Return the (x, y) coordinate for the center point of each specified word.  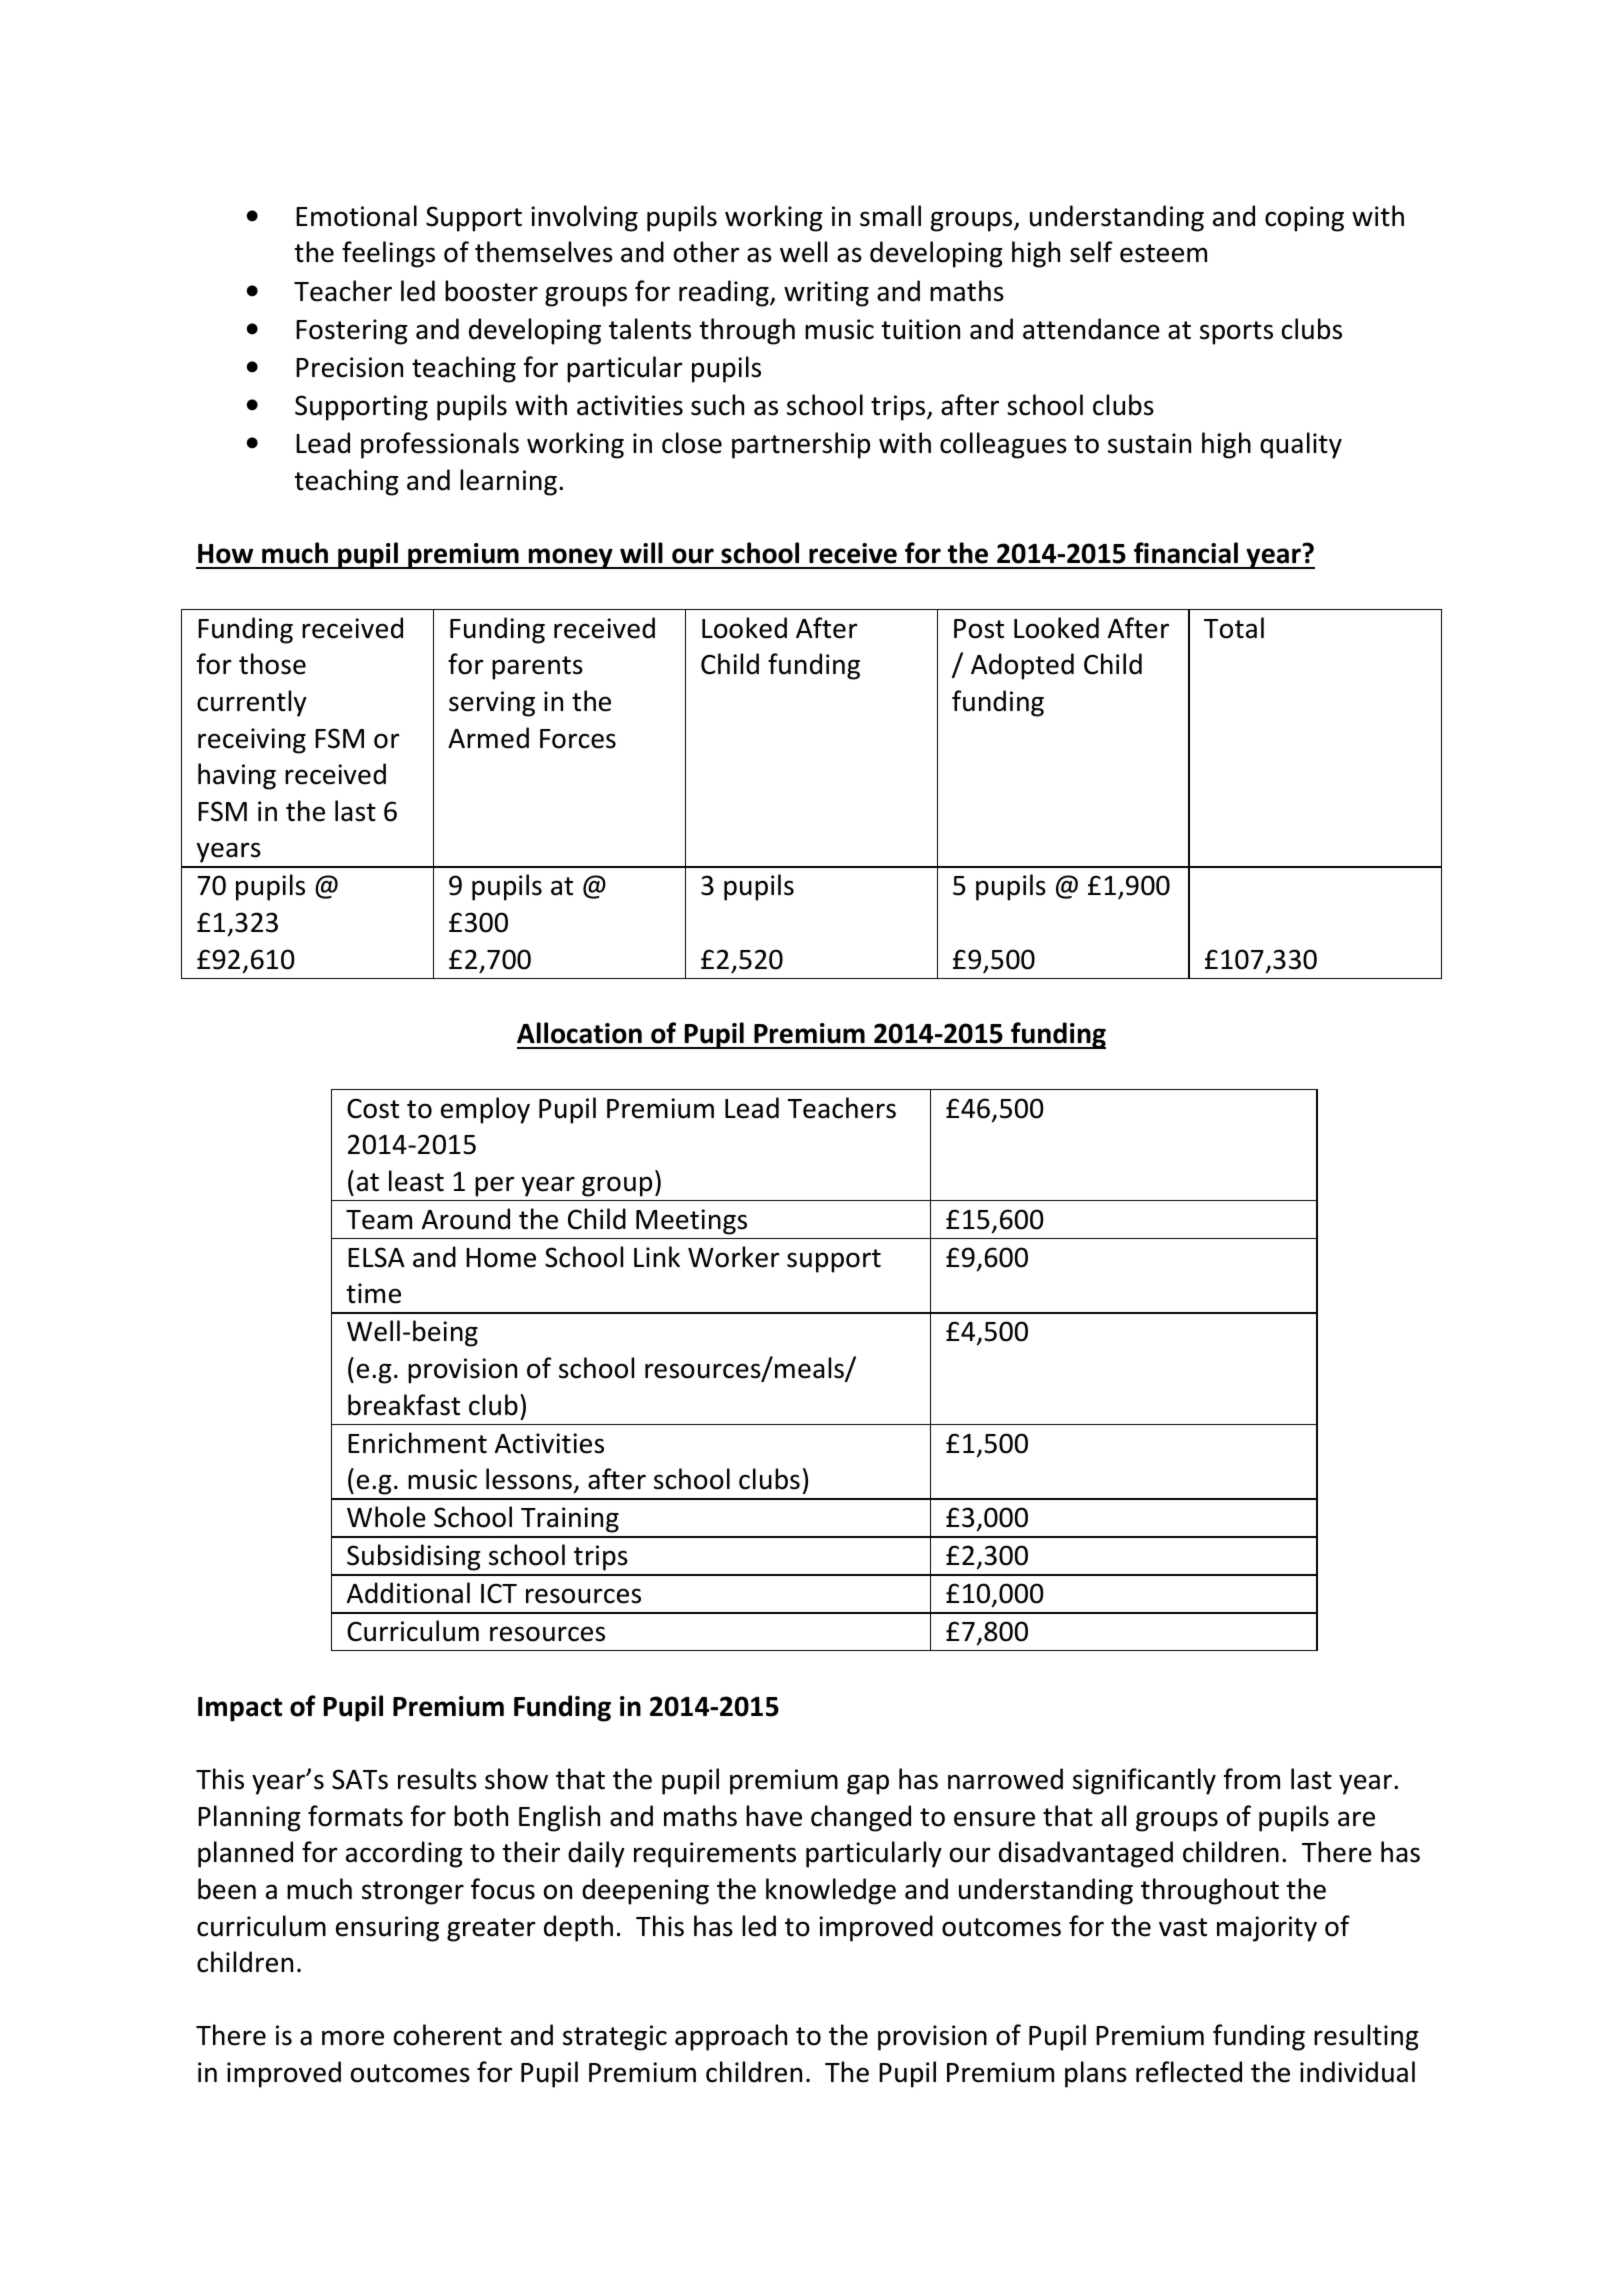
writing (826, 294)
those (272, 664)
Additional (408, 1593)
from (1252, 1779)
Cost (373, 1108)
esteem (1163, 253)
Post (979, 629)
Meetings (691, 1222)
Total (1234, 628)
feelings (388, 254)
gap (868, 1784)
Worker (734, 1257)
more (353, 2038)
